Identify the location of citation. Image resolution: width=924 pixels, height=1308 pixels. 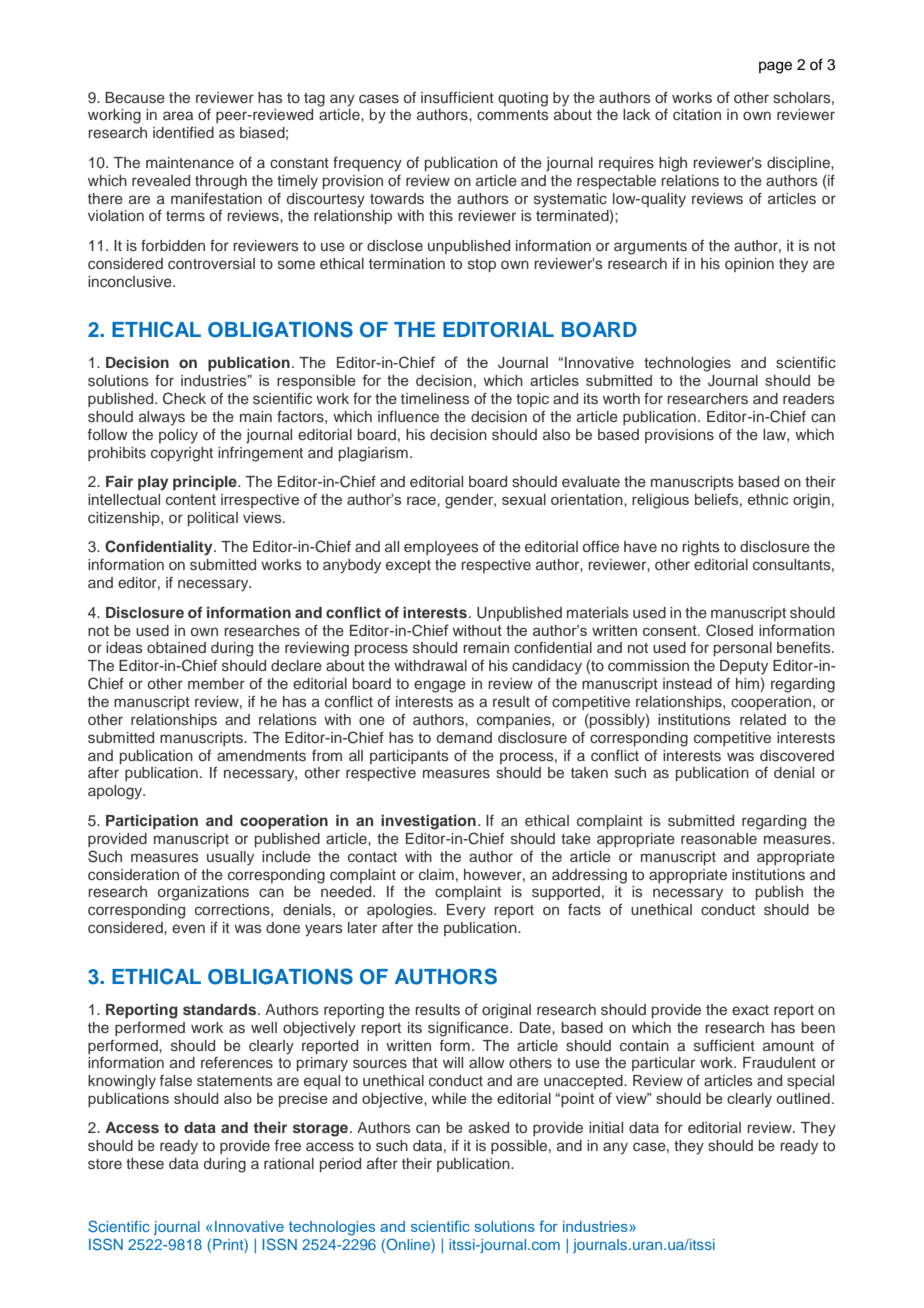
(697, 114).
